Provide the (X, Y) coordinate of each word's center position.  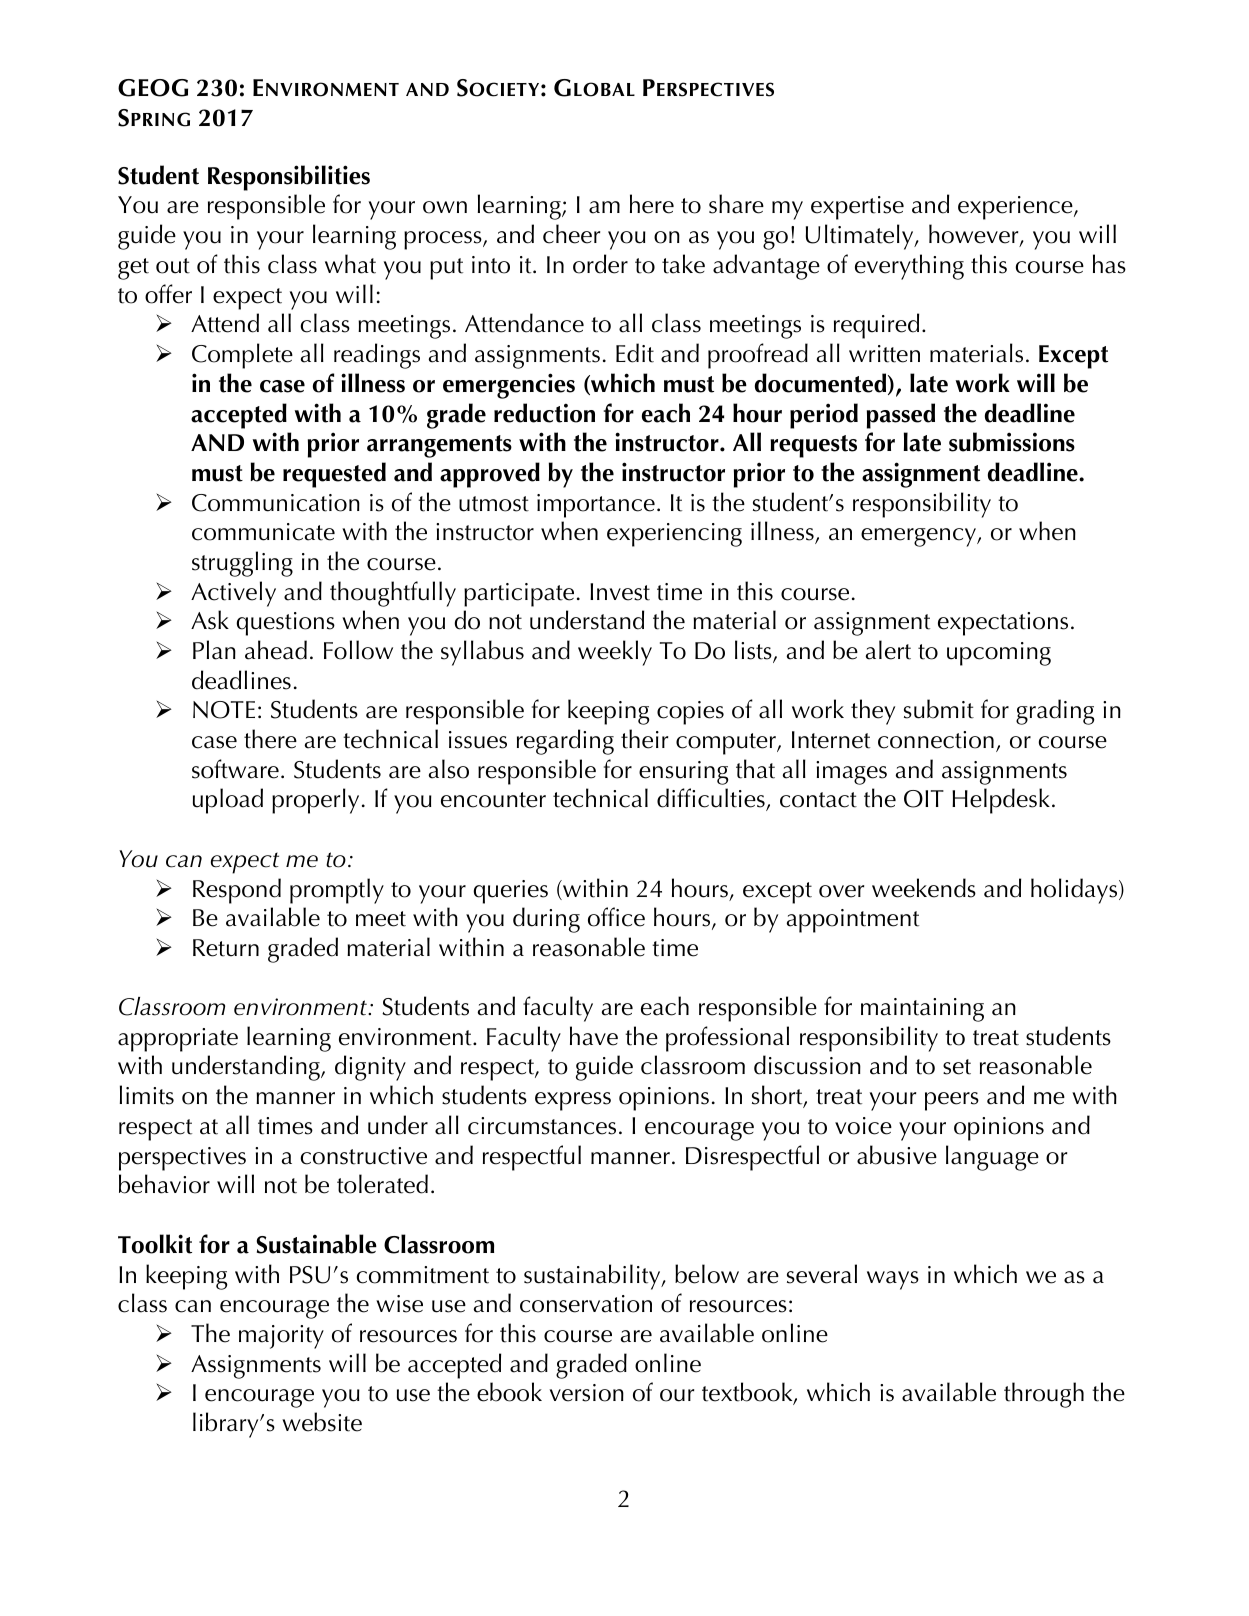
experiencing (674, 535)
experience (1016, 208)
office (616, 917)
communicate (263, 532)
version (586, 1393)
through (1044, 1395)
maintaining (922, 1010)
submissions (1012, 442)
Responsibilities (289, 178)
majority (281, 1337)
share (736, 204)
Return (226, 948)
